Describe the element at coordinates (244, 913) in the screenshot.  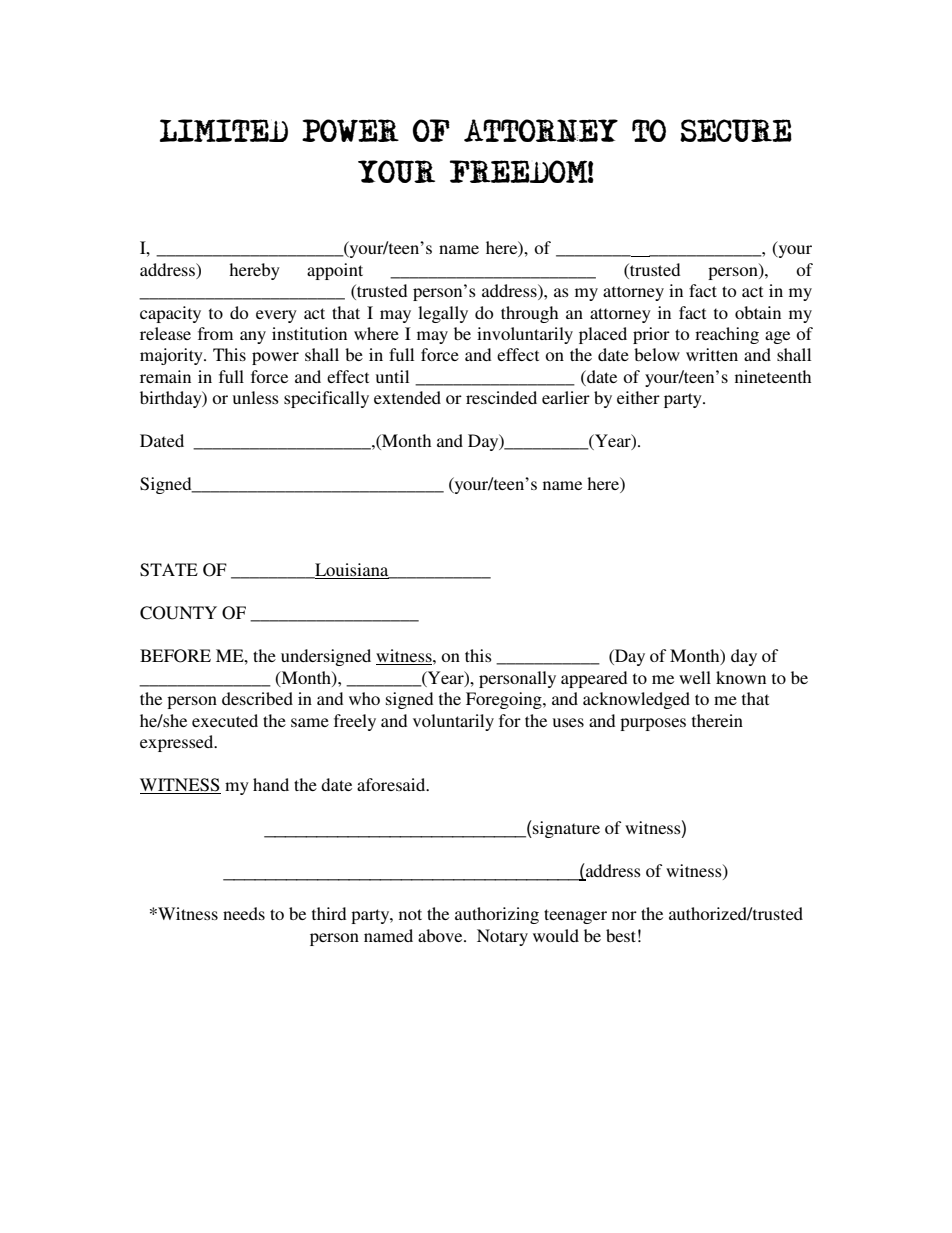
I see `needs` at that location.
